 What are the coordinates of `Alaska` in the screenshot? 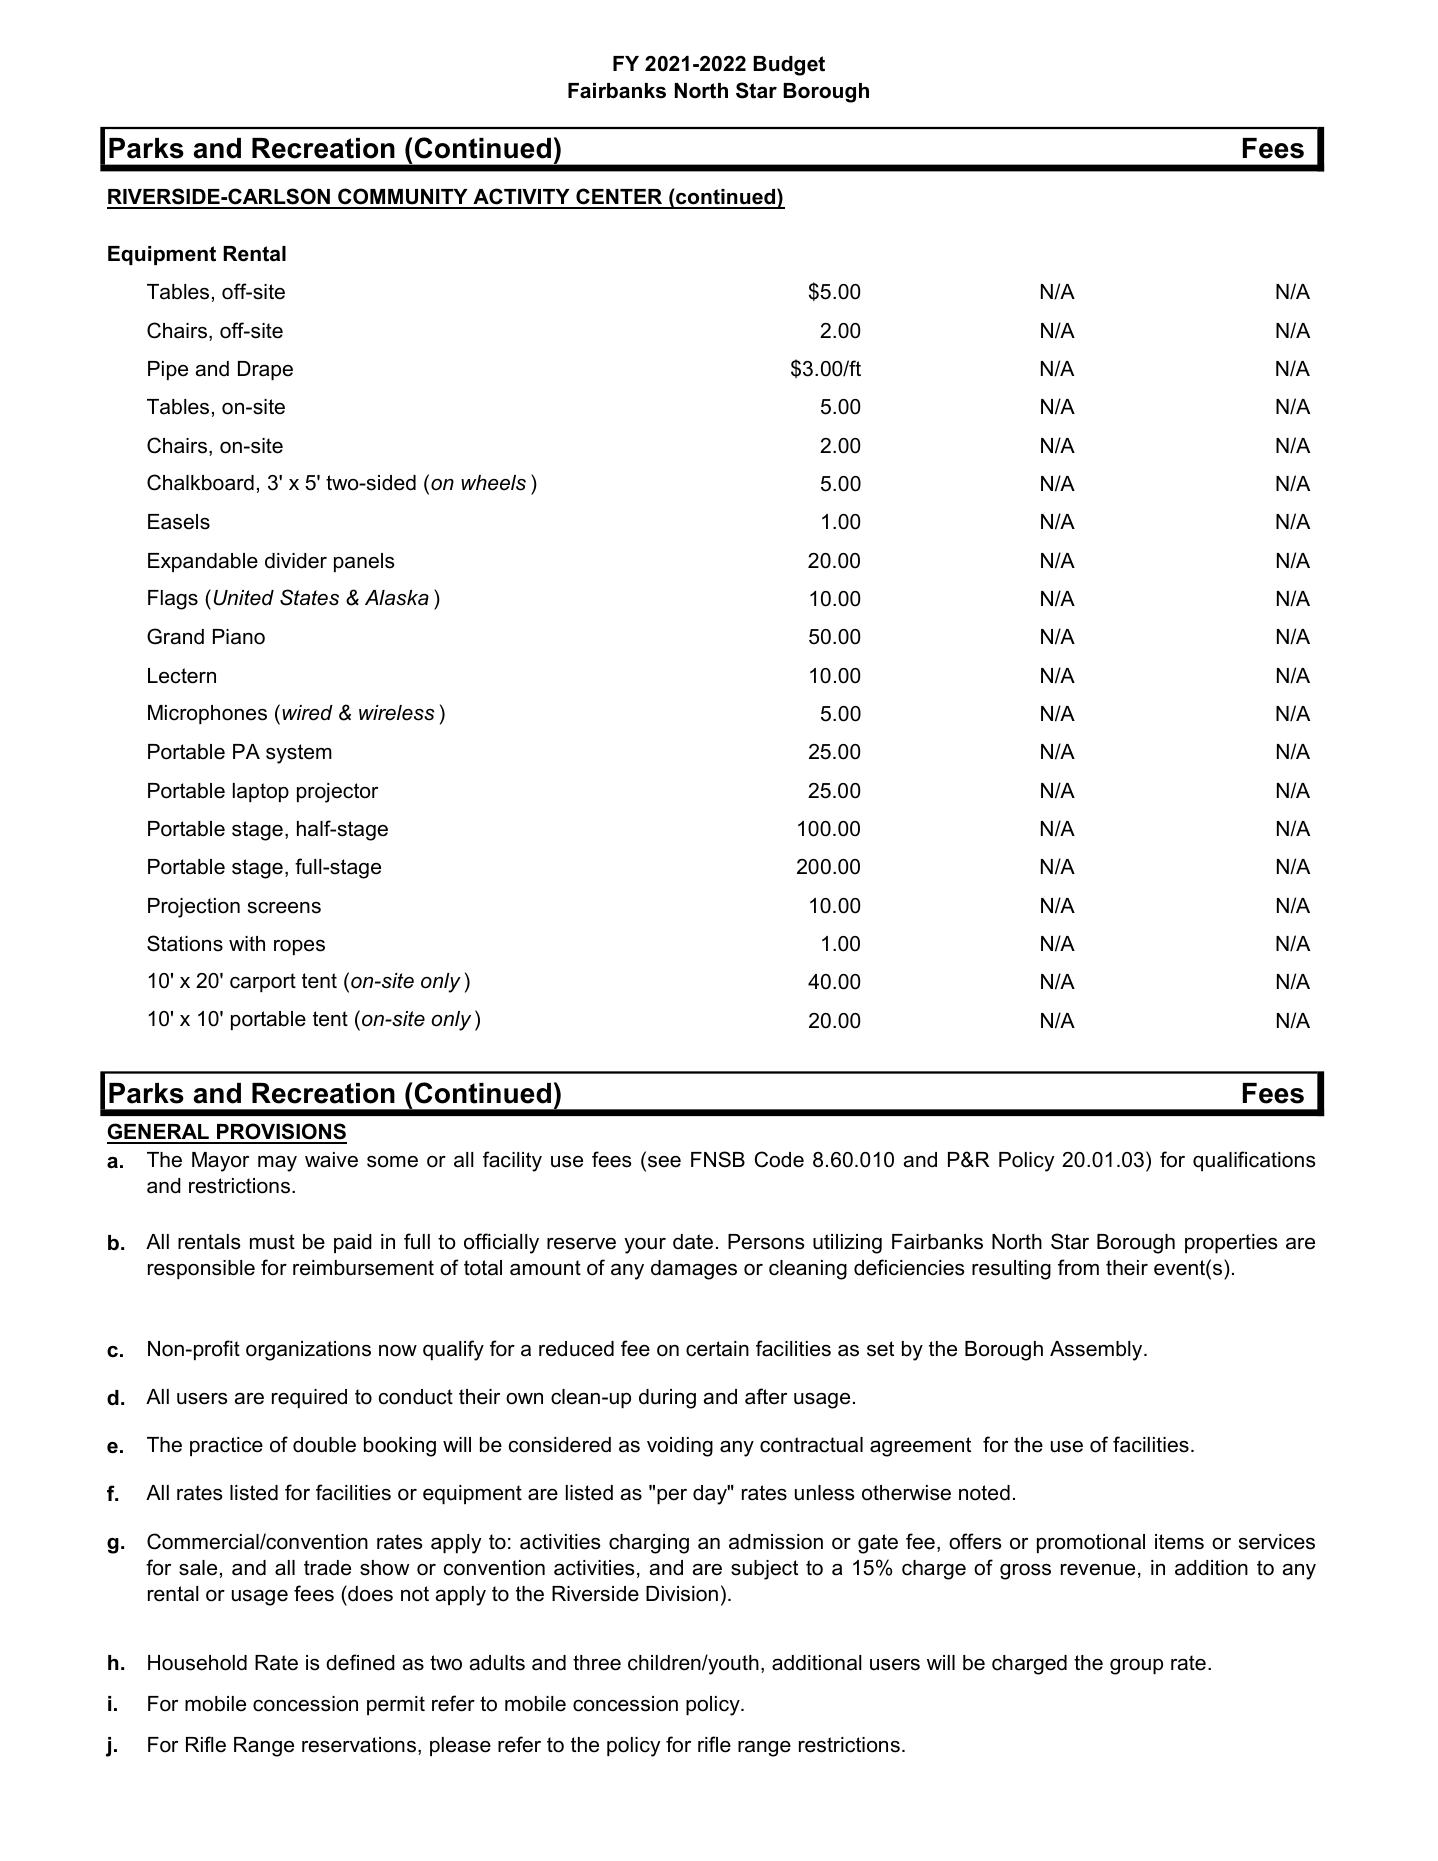 It's located at (397, 598).
